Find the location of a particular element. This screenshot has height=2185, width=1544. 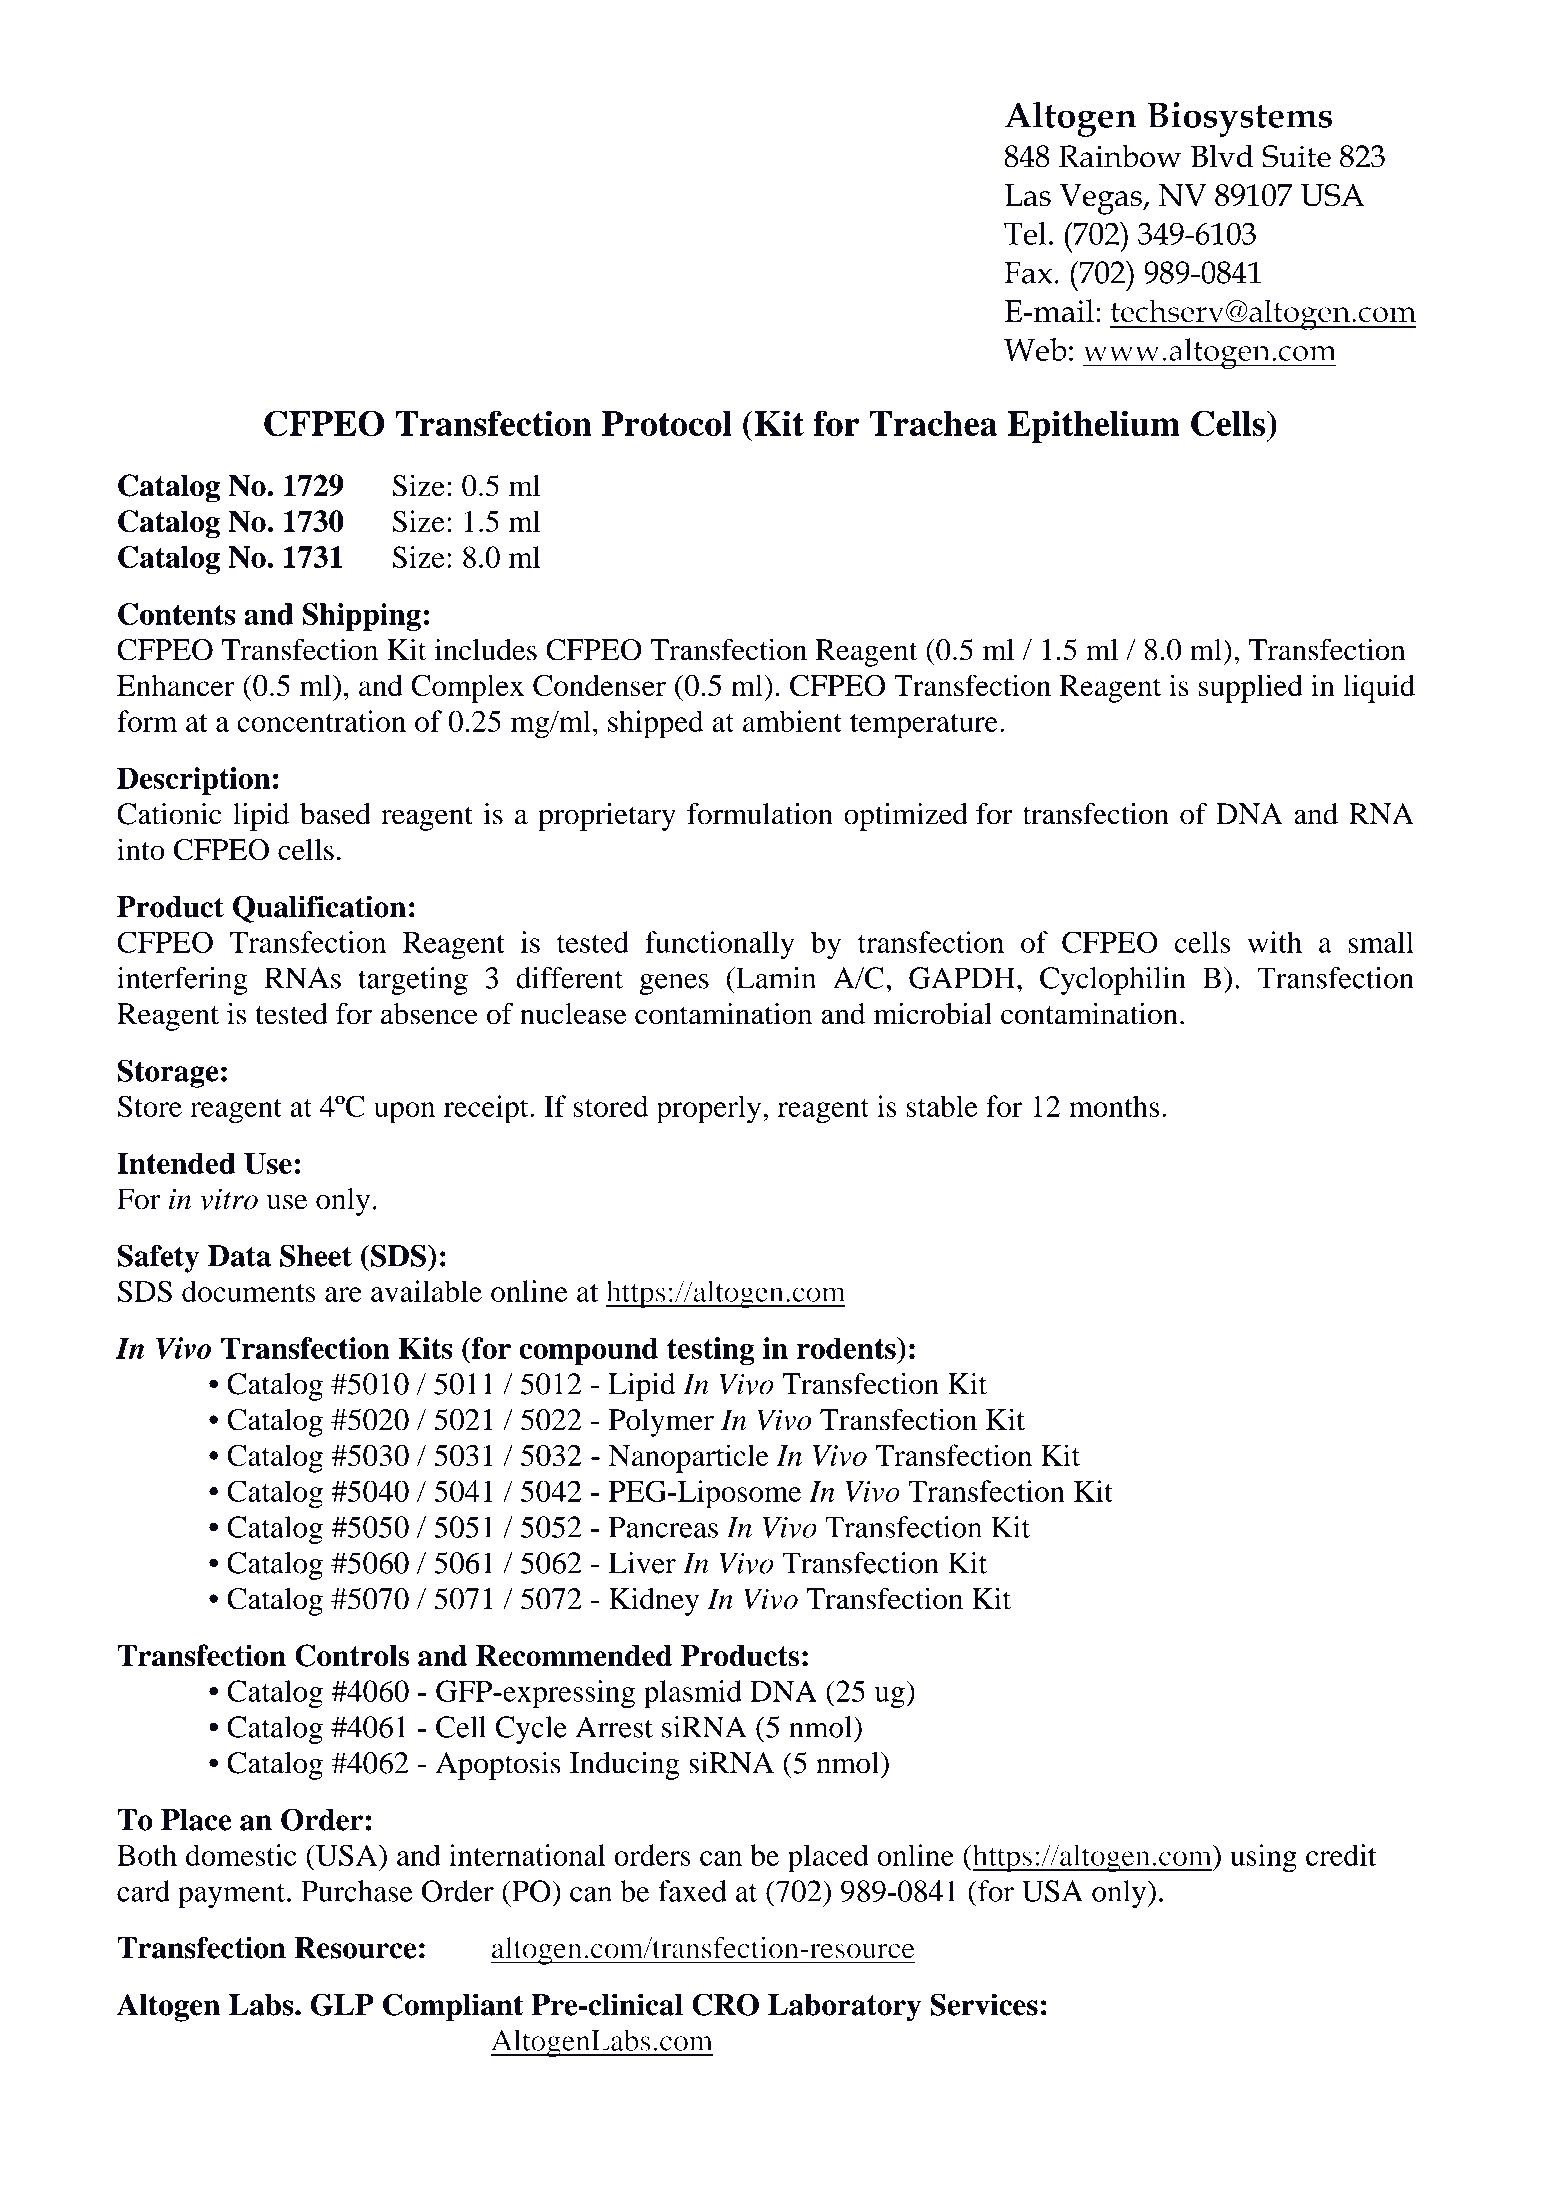

Tel is located at coordinates (1025, 233).
